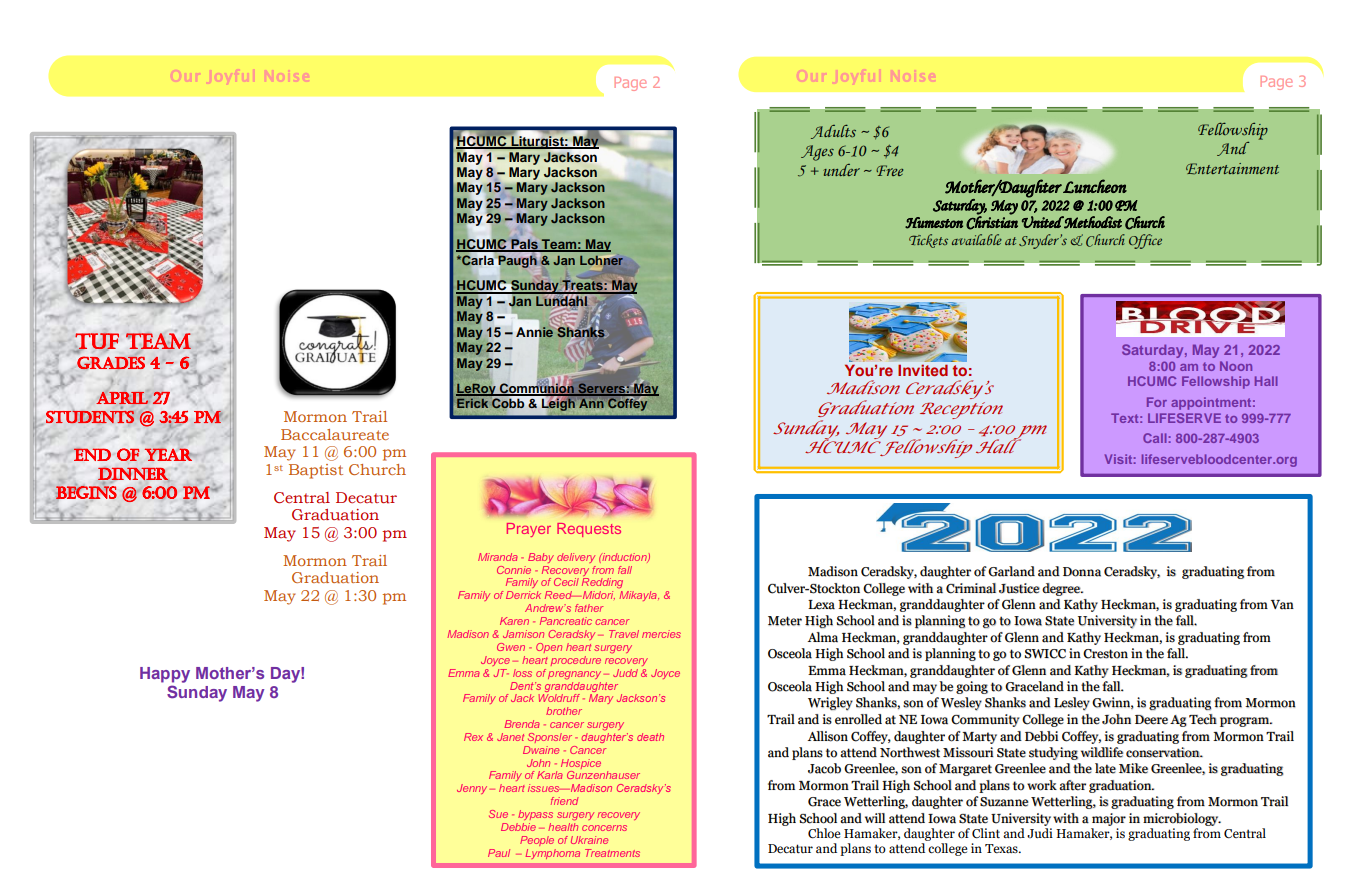  What do you see at coordinates (1236, 366) in the screenshot?
I see `Noon` at bounding box center [1236, 366].
